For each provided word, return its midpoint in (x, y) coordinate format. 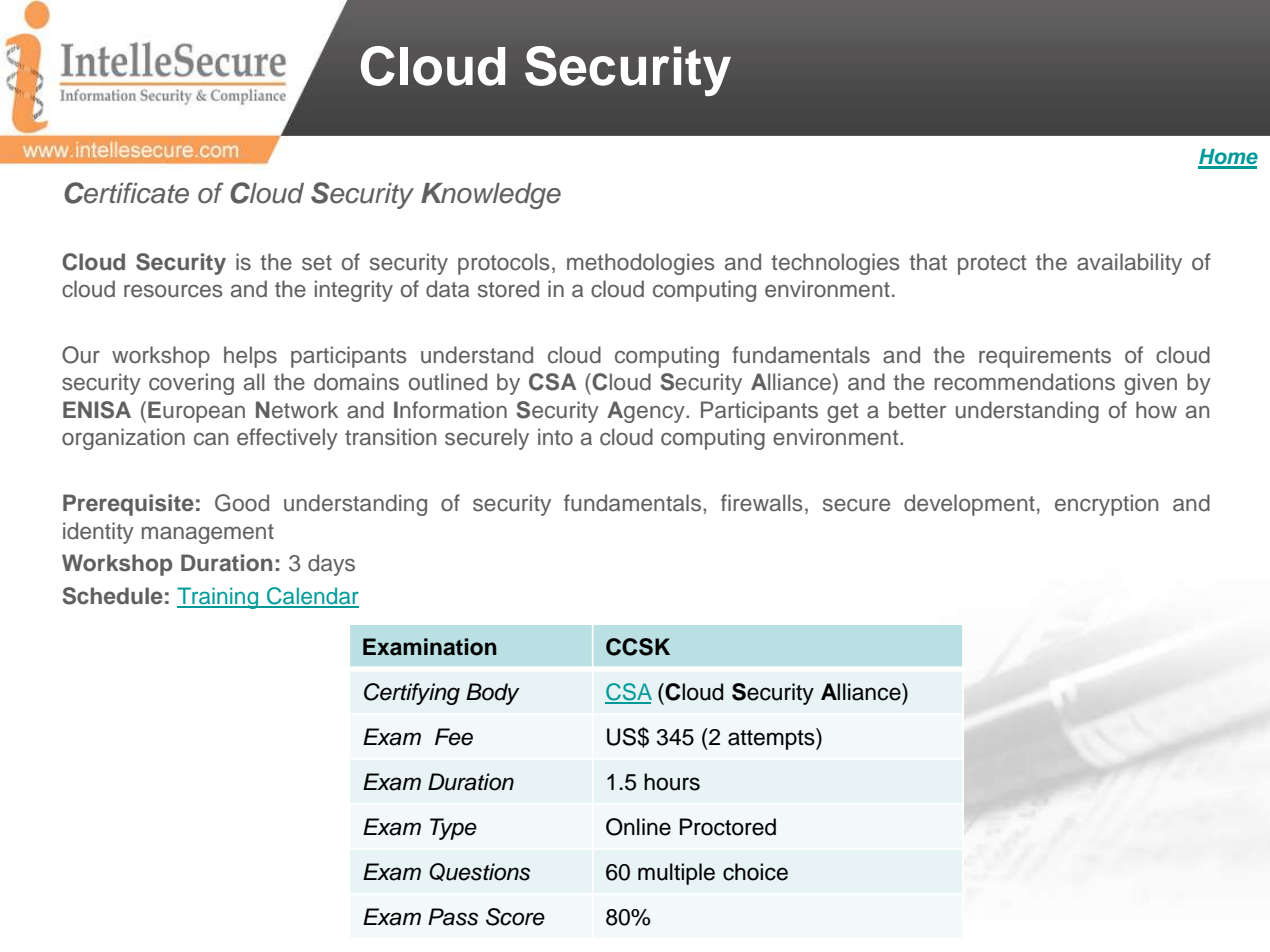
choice (755, 872)
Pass (453, 917)
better (917, 410)
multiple (676, 874)
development (969, 505)
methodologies (641, 264)
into (555, 437)
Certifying (412, 694)
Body (493, 694)
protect (992, 265)
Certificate (126, 193)
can (211, 439)
